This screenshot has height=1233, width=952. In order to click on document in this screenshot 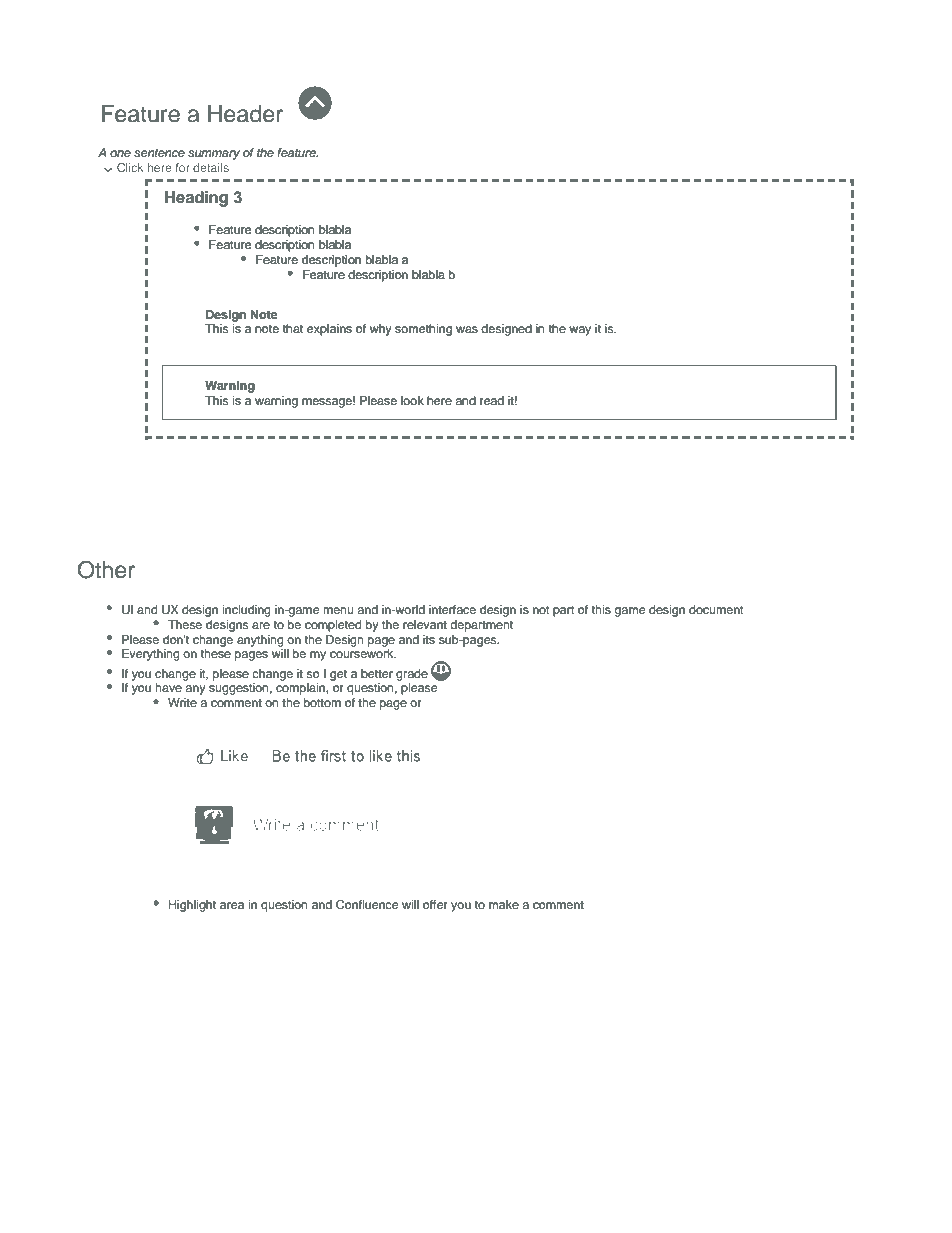, I will do `click(716, 609)`.
